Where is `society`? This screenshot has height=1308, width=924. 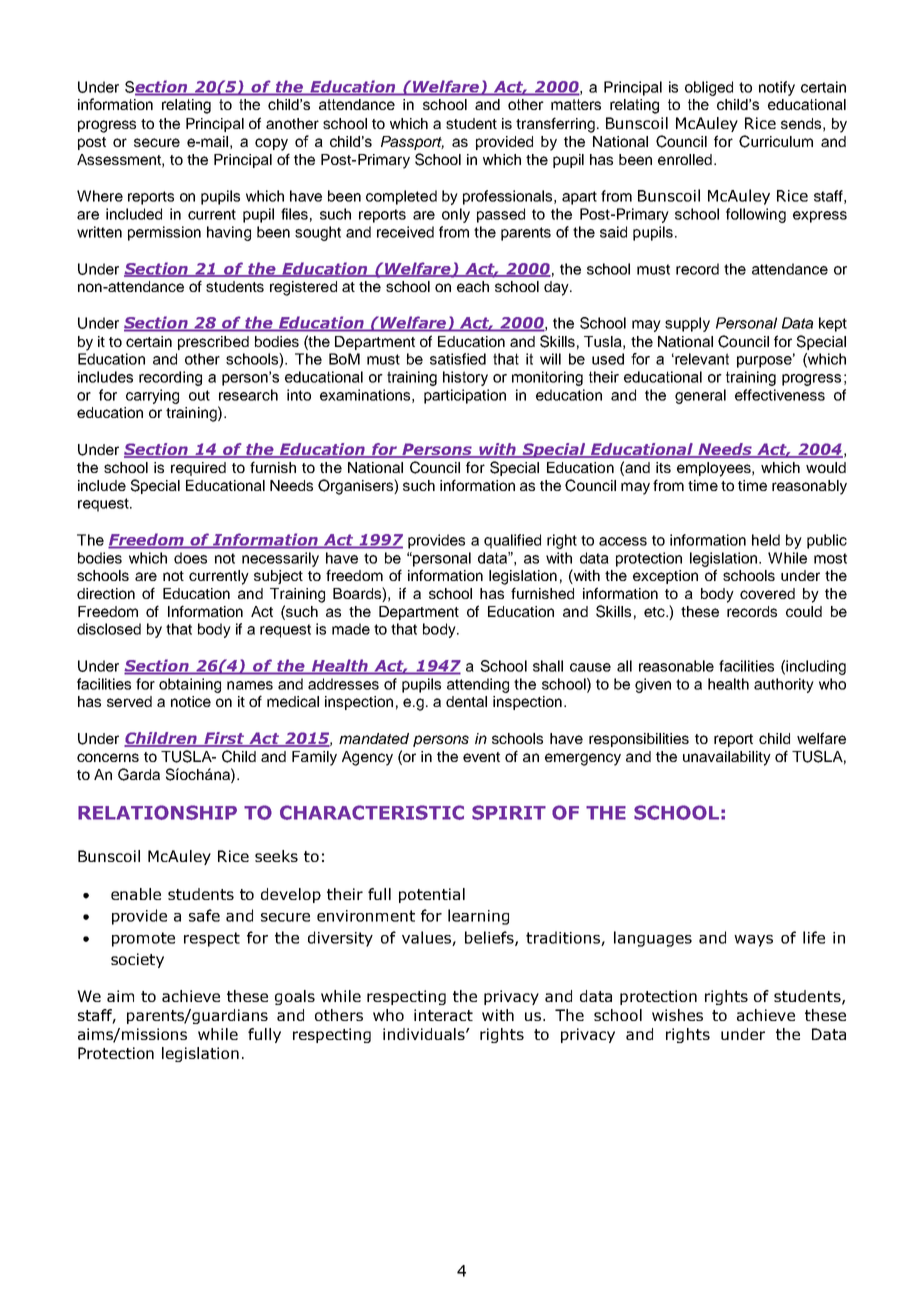
society is located at coordinates (137, 960).
